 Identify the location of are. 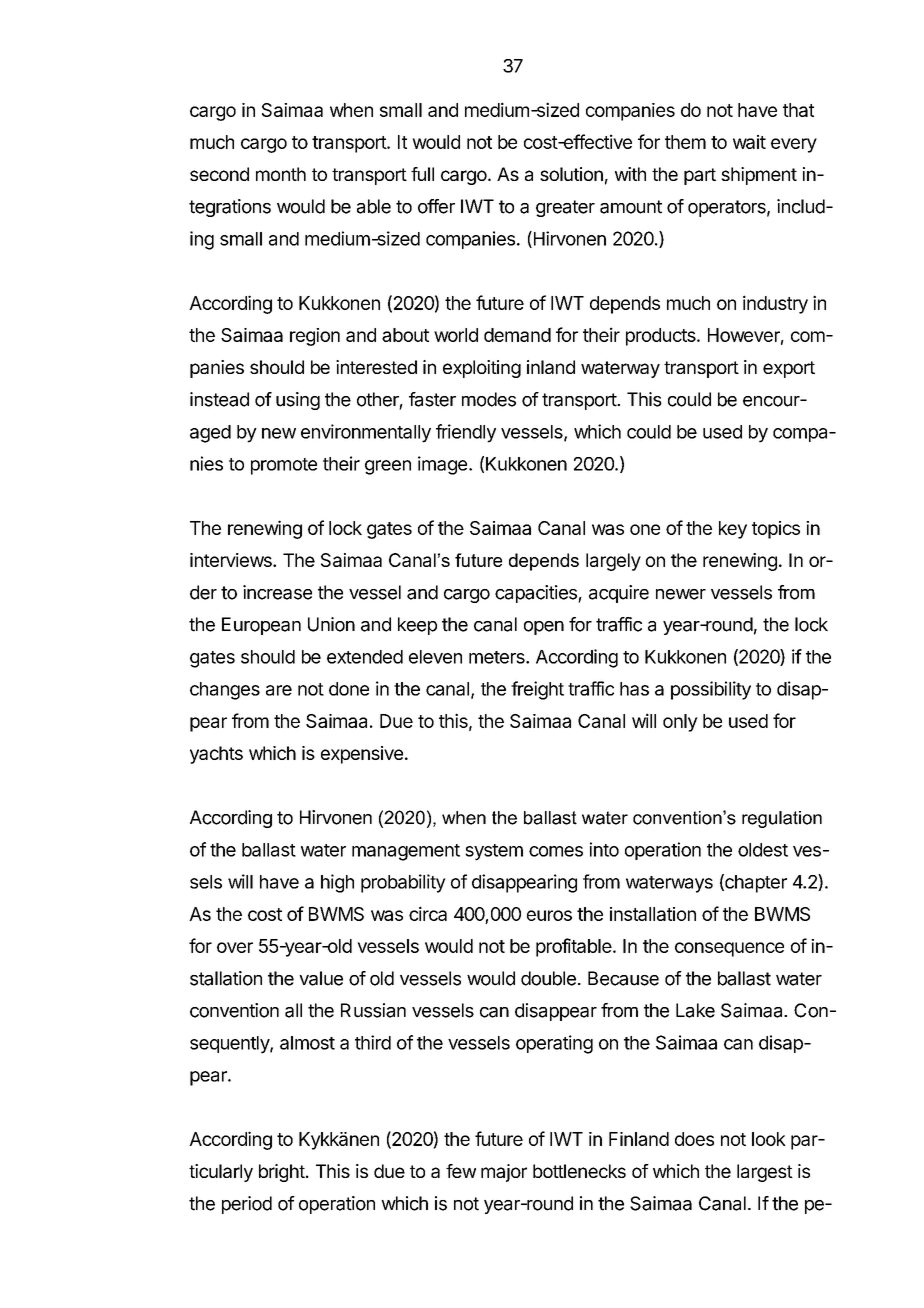
(279, 690).
